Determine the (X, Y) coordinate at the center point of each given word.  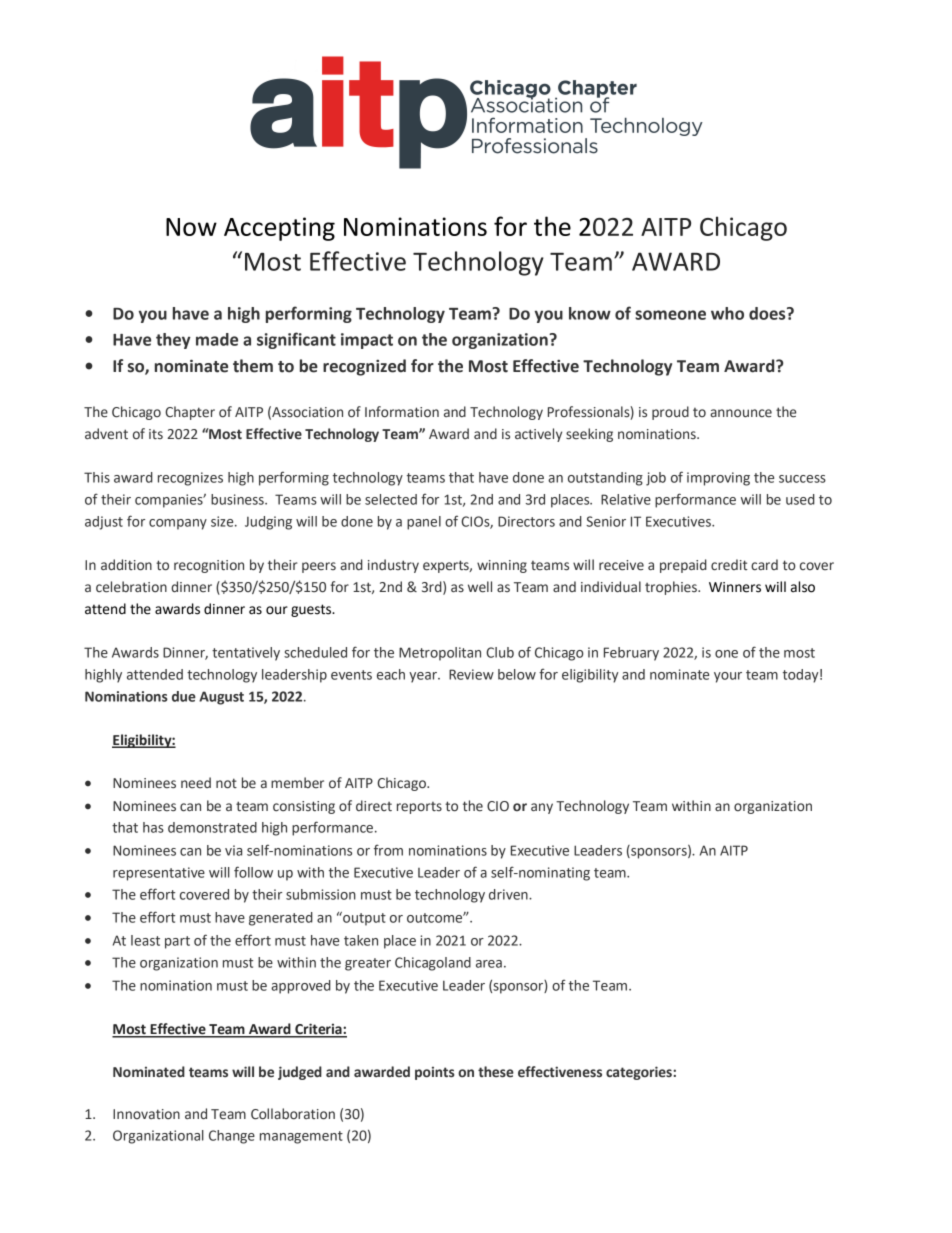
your (728, 677)
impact (367, 341)
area (489, 964)
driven (509, 894)
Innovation (146, 1114)
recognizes (190, 479)
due (184, 696)
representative (159, 874)
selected (391, 499)
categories (640, 1073)
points (435, 1073)
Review (471, 674)
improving (718, 479)
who (727, 313)
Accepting (279, 229)
